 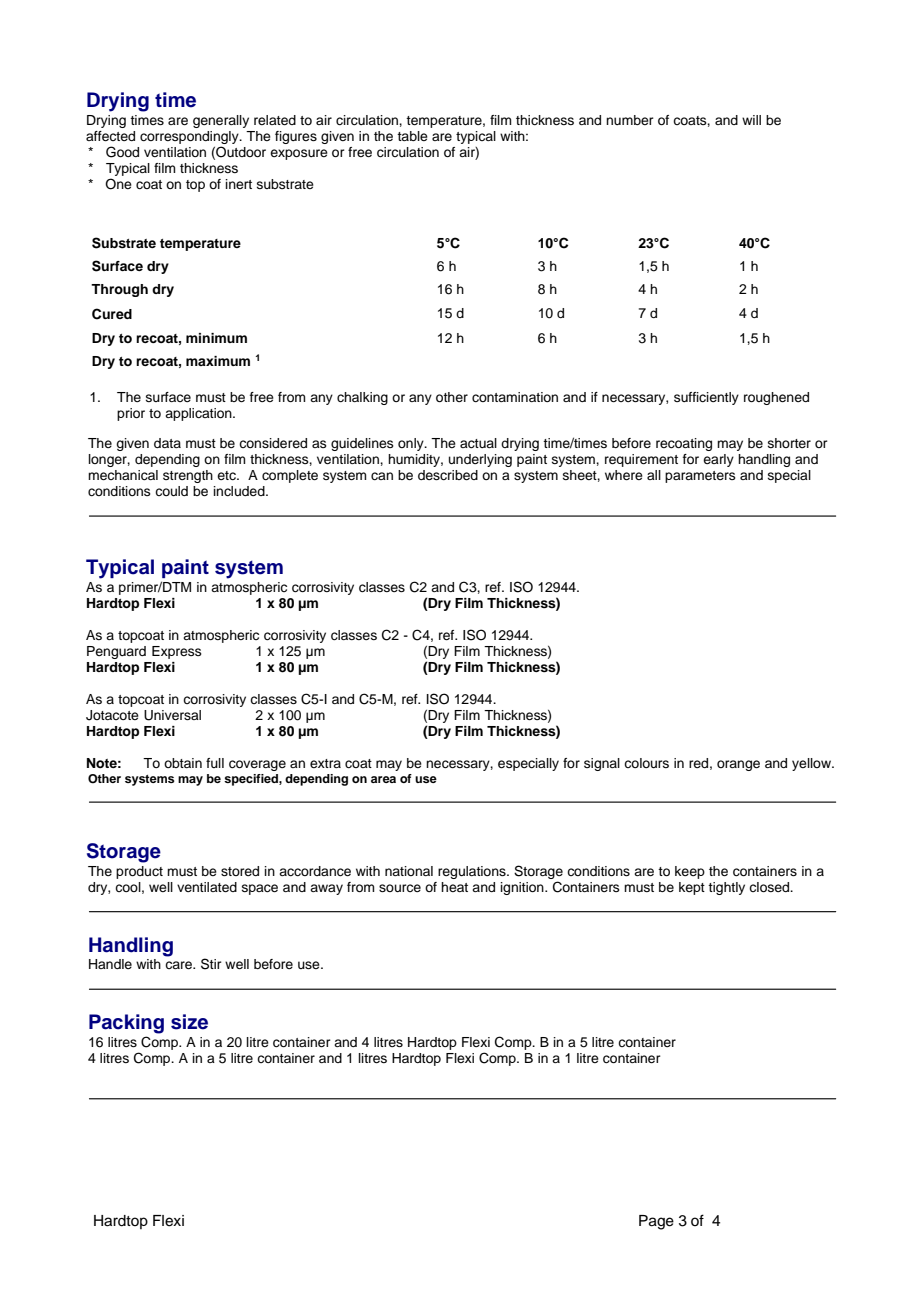 I want to click on heat, so click(x=454, y=887).
